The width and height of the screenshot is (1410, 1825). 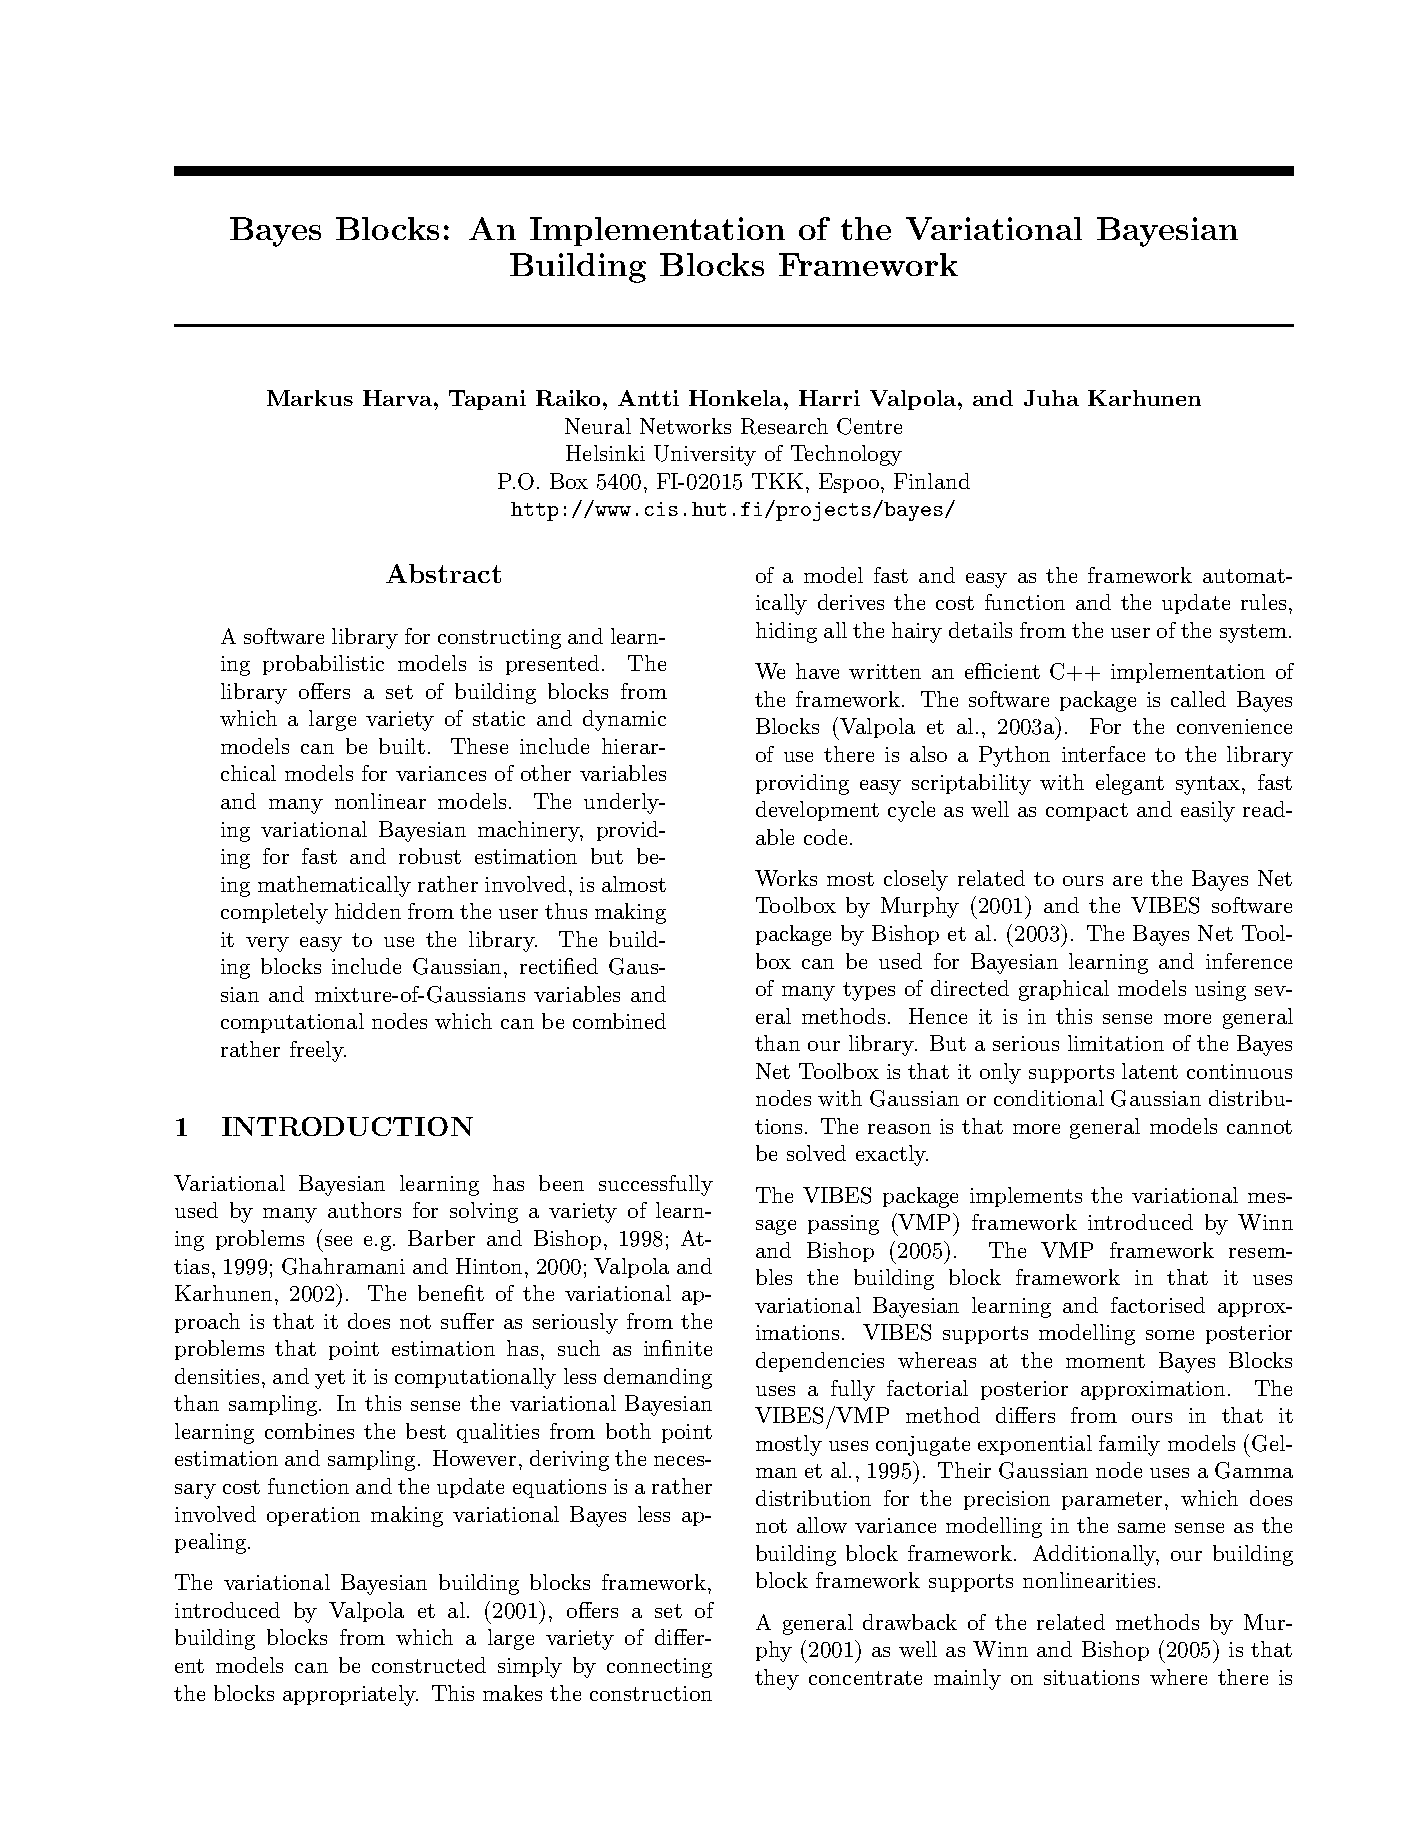 What do you see at coordinates (705, 455) in the screenshot?
I see `University` at bounding box center [705, 455].
